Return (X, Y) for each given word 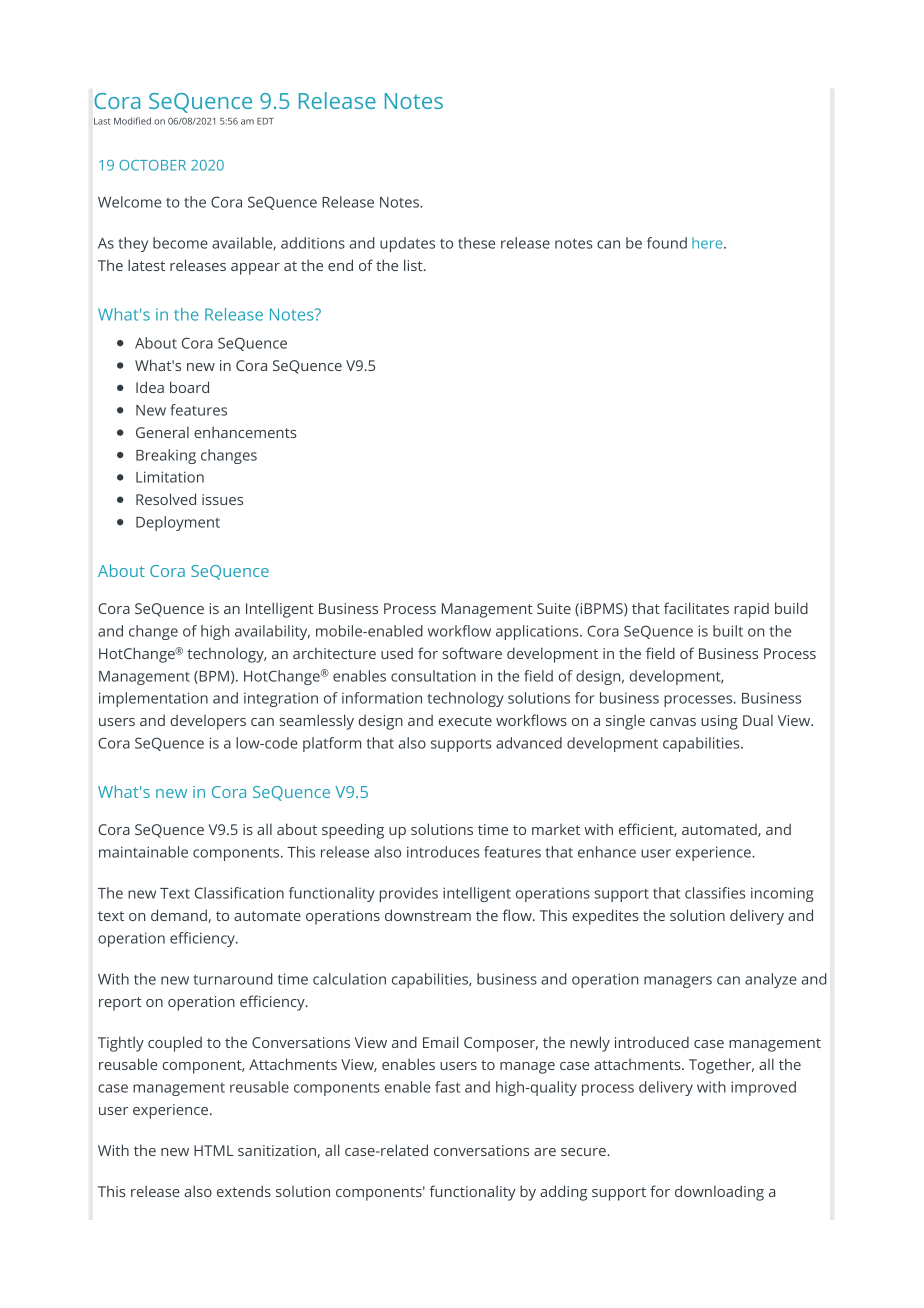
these (476, 243)
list (414, 265)
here (708, 243)
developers (208, 722)
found (667, 243)
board (189, 387)
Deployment (178, 523)
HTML (214, 1150)
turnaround (232, 979)
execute (465, 721)
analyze (771, 980)
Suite (554, 608)
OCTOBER (152, 165)
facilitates (696, 608)
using (719, 722)
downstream (428, 915)
